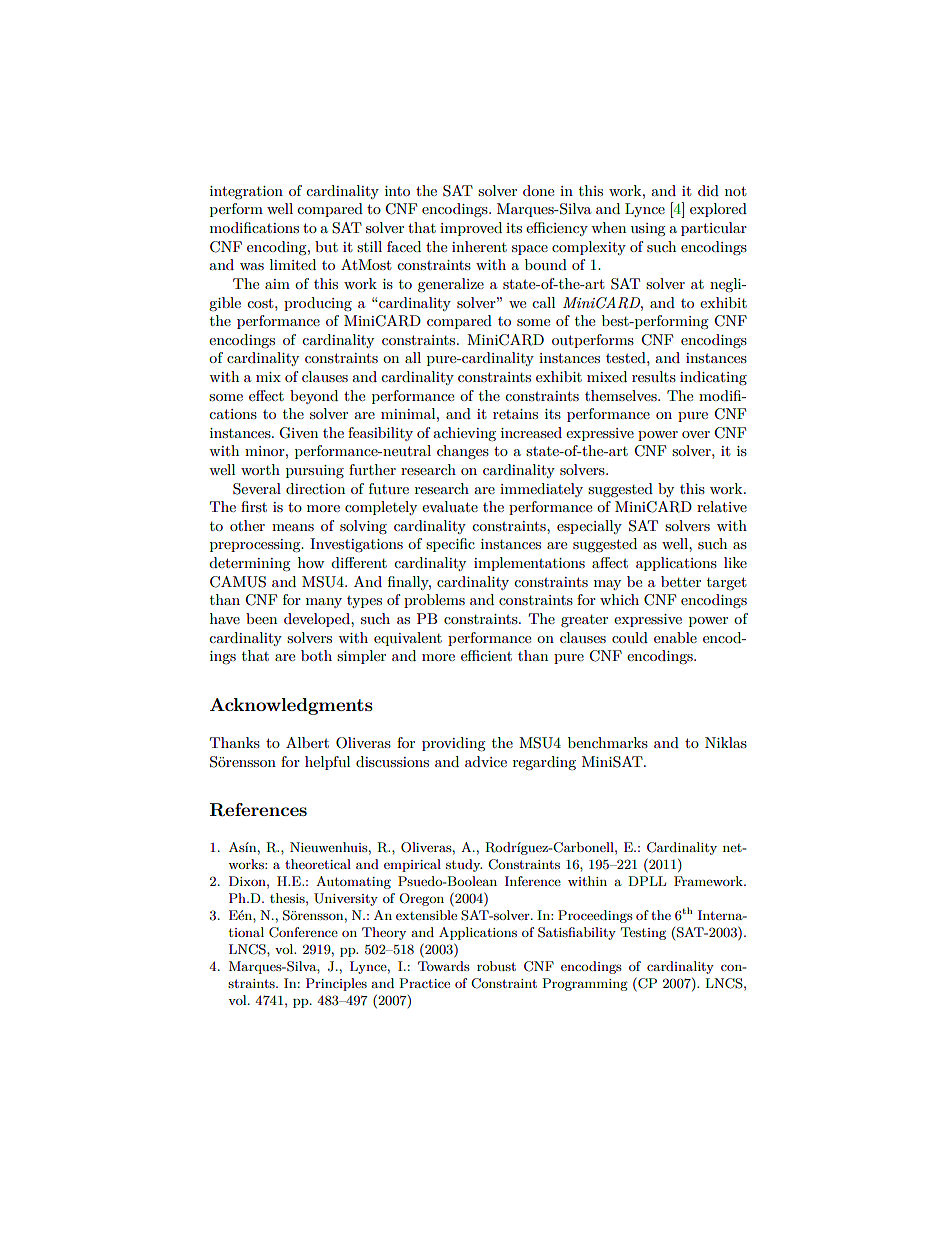 The height and width of the screenshot is (1233, 952). I want to click on integration, so click(246, 193).
